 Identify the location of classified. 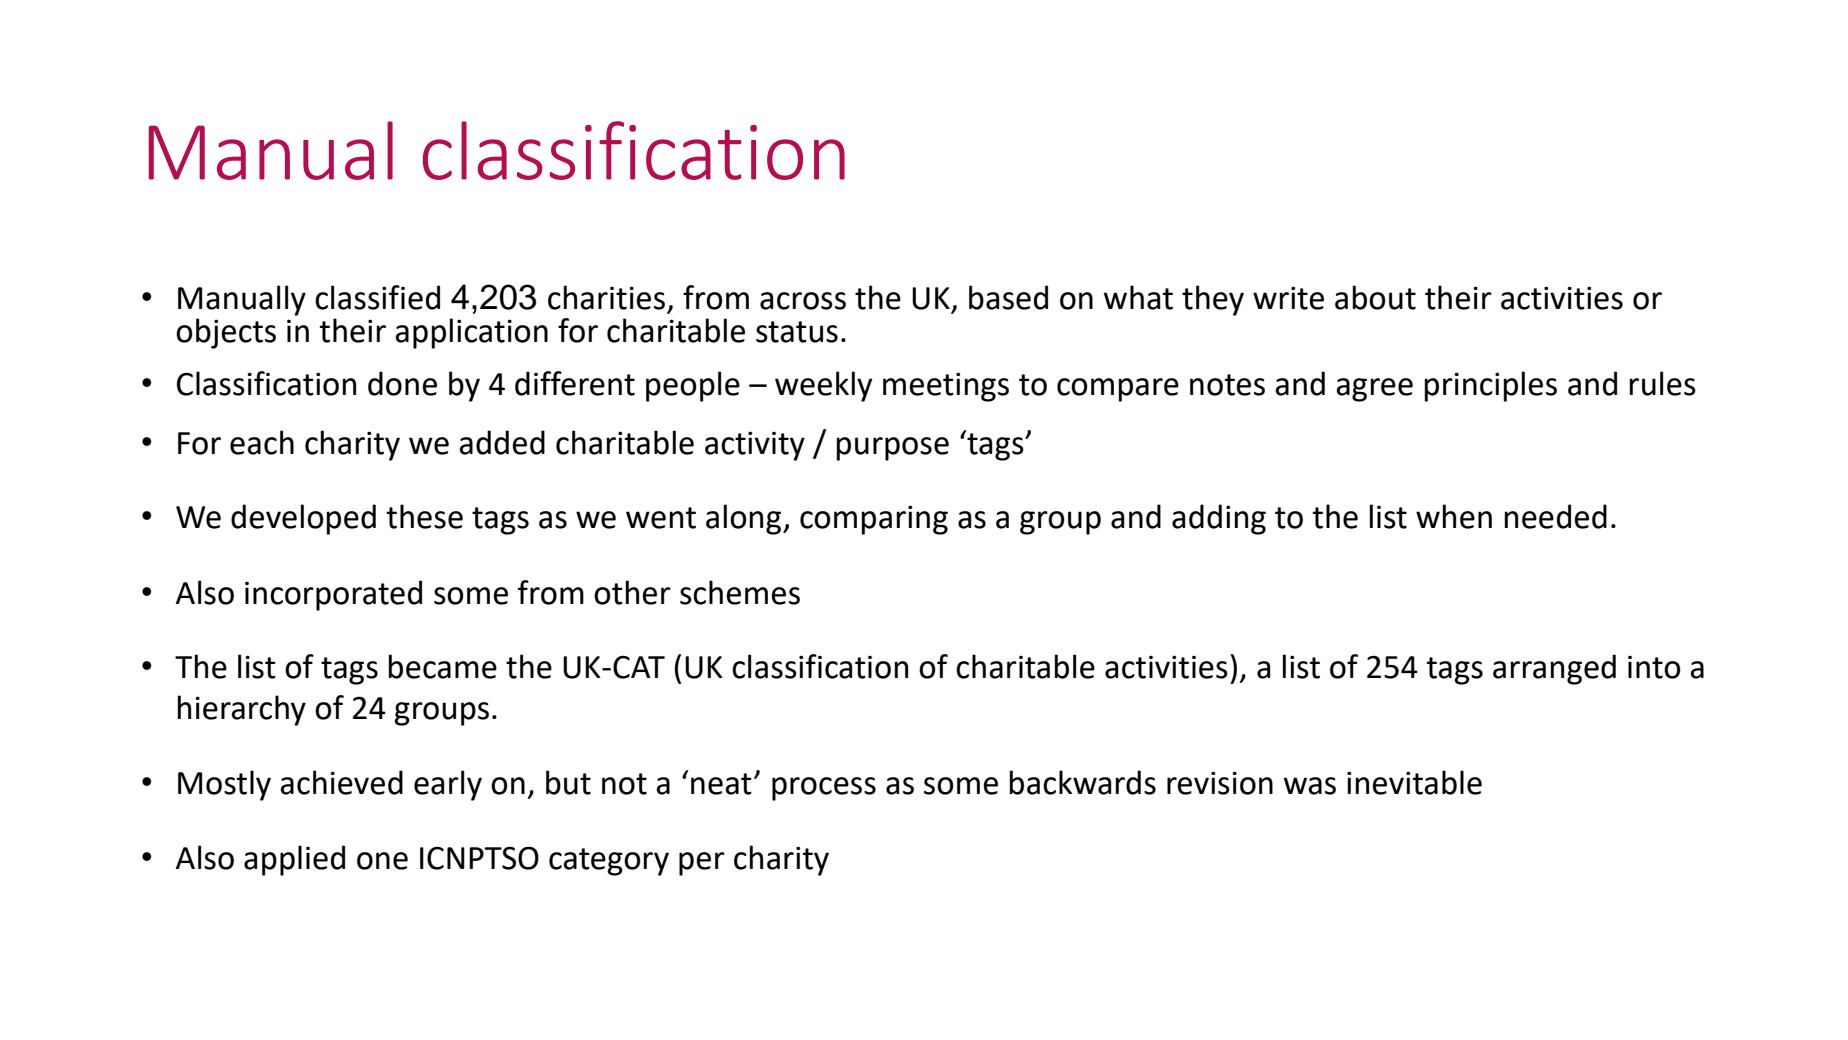
(377, 297).
